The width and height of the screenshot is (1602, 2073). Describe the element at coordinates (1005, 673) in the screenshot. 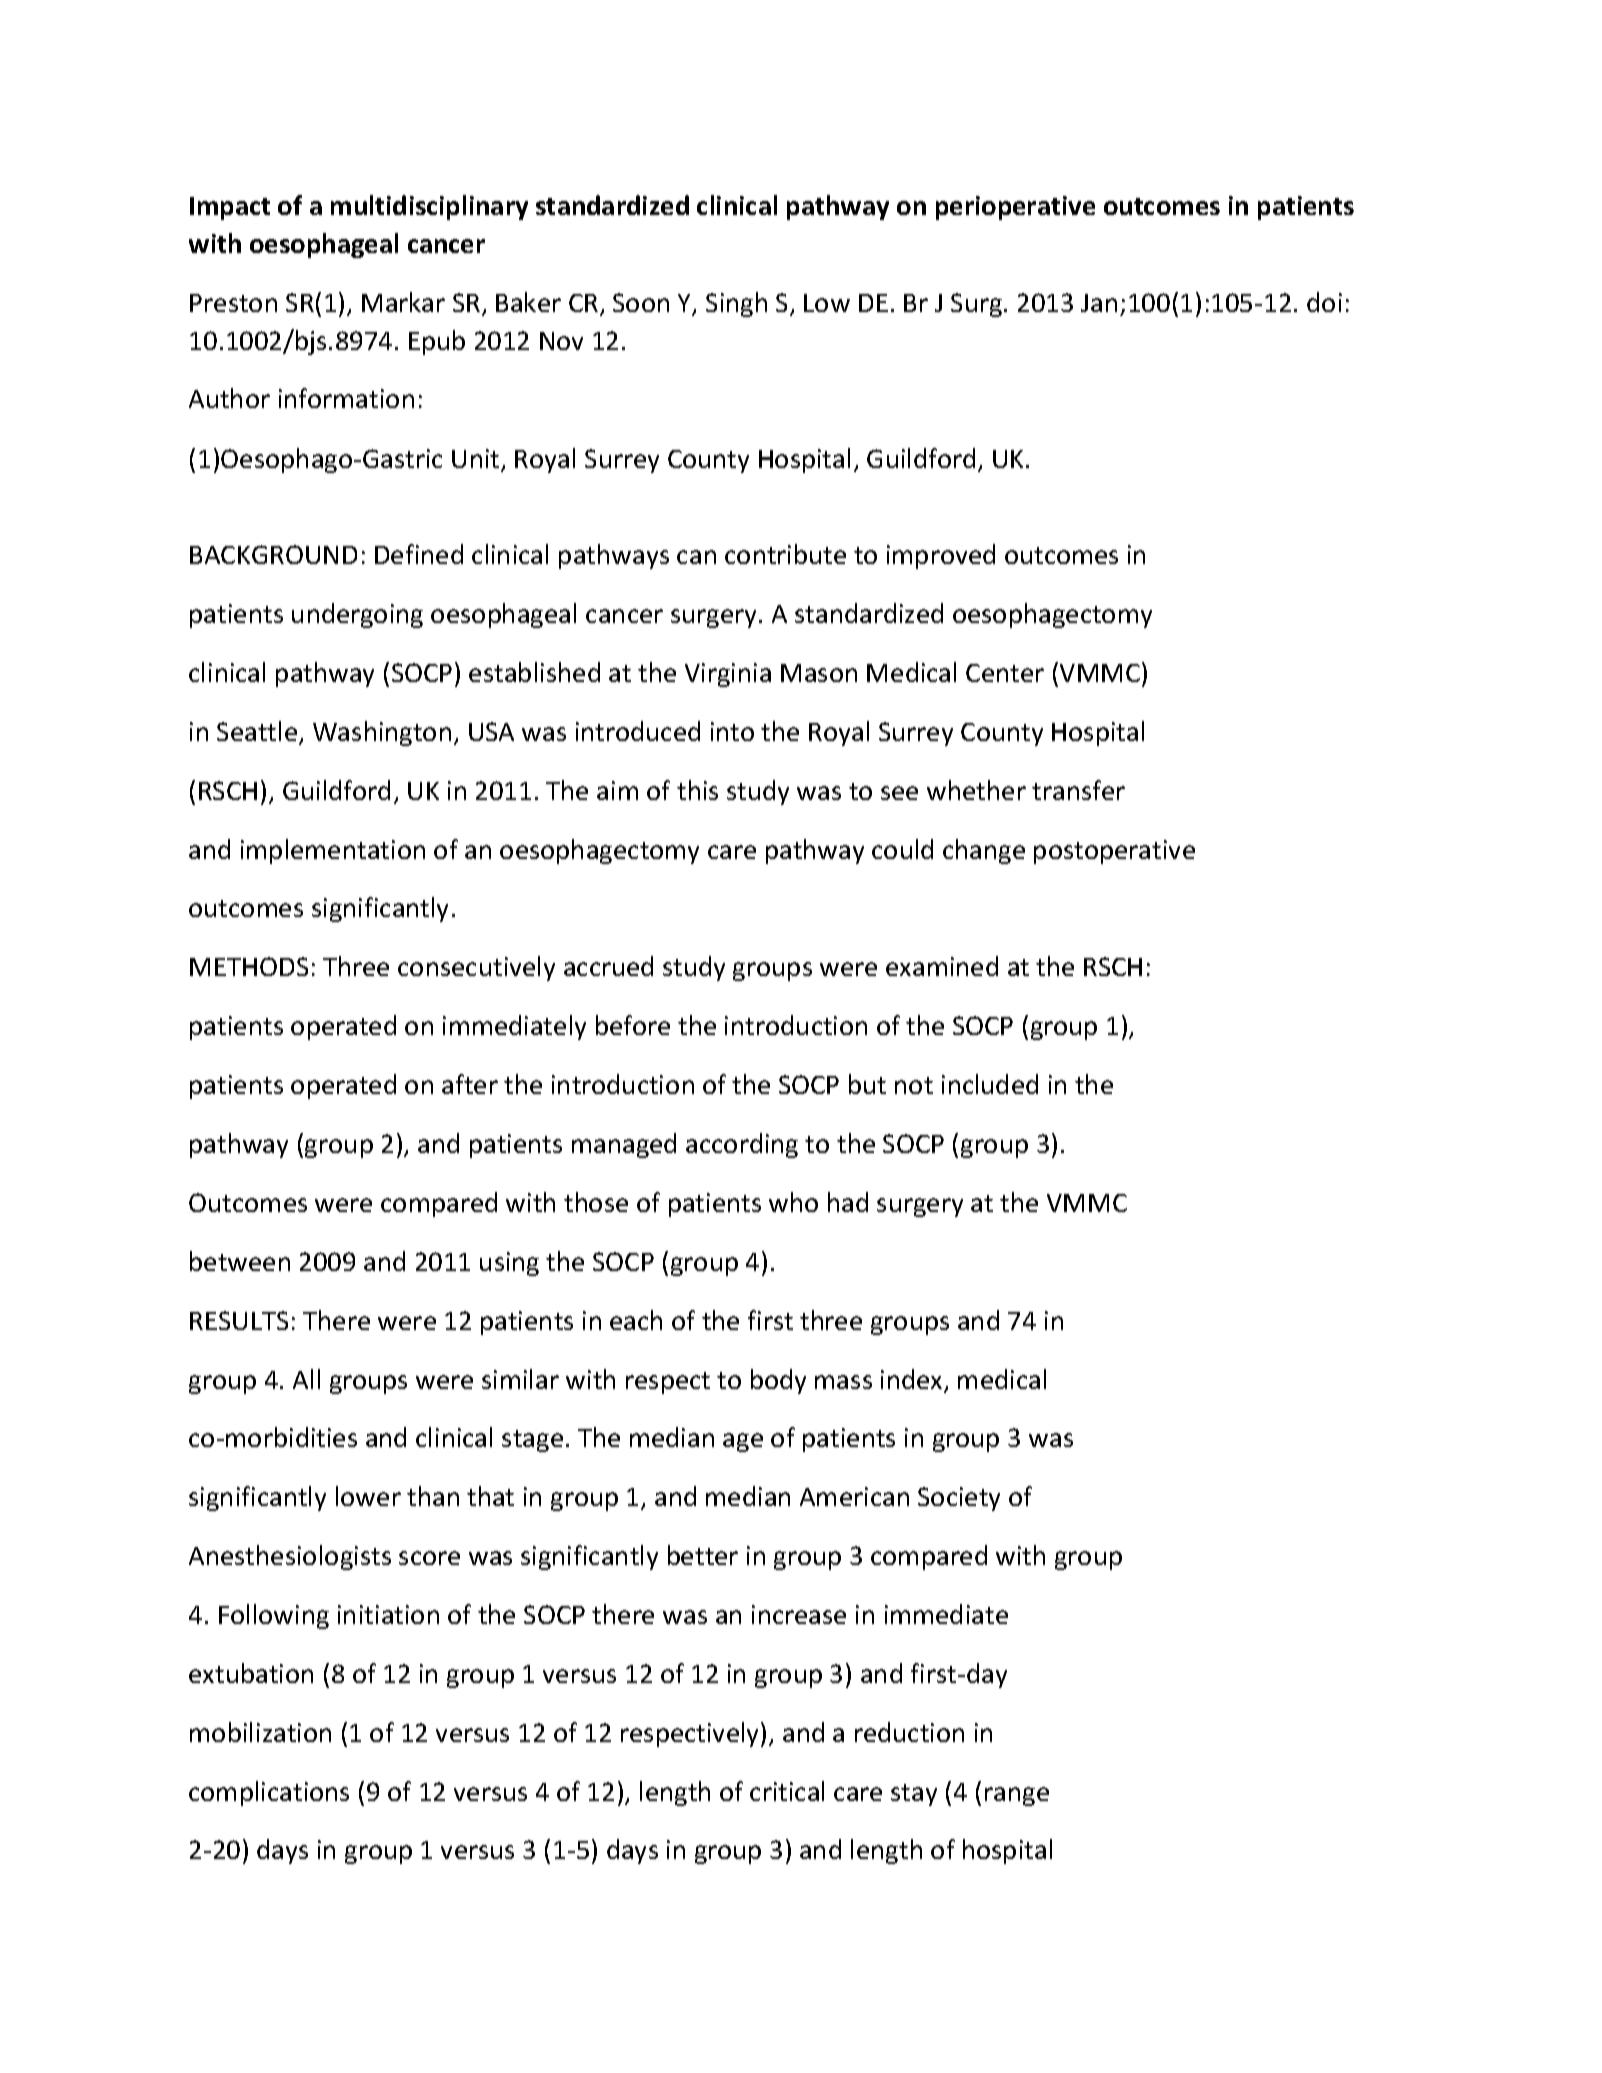

I see `Center` at that location.
